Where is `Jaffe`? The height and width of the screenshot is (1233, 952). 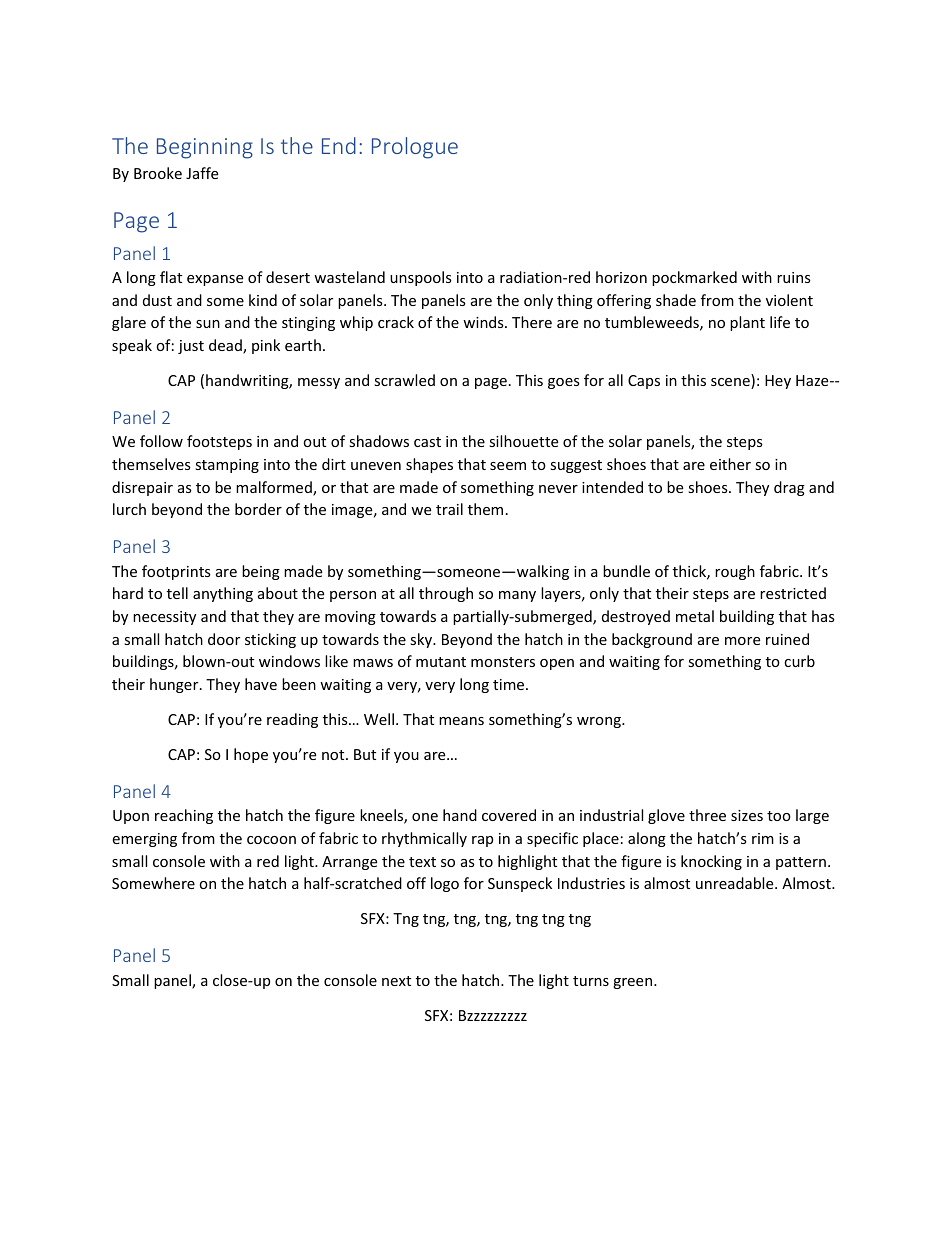 Jaffe is located at coordinates (202, 173).
